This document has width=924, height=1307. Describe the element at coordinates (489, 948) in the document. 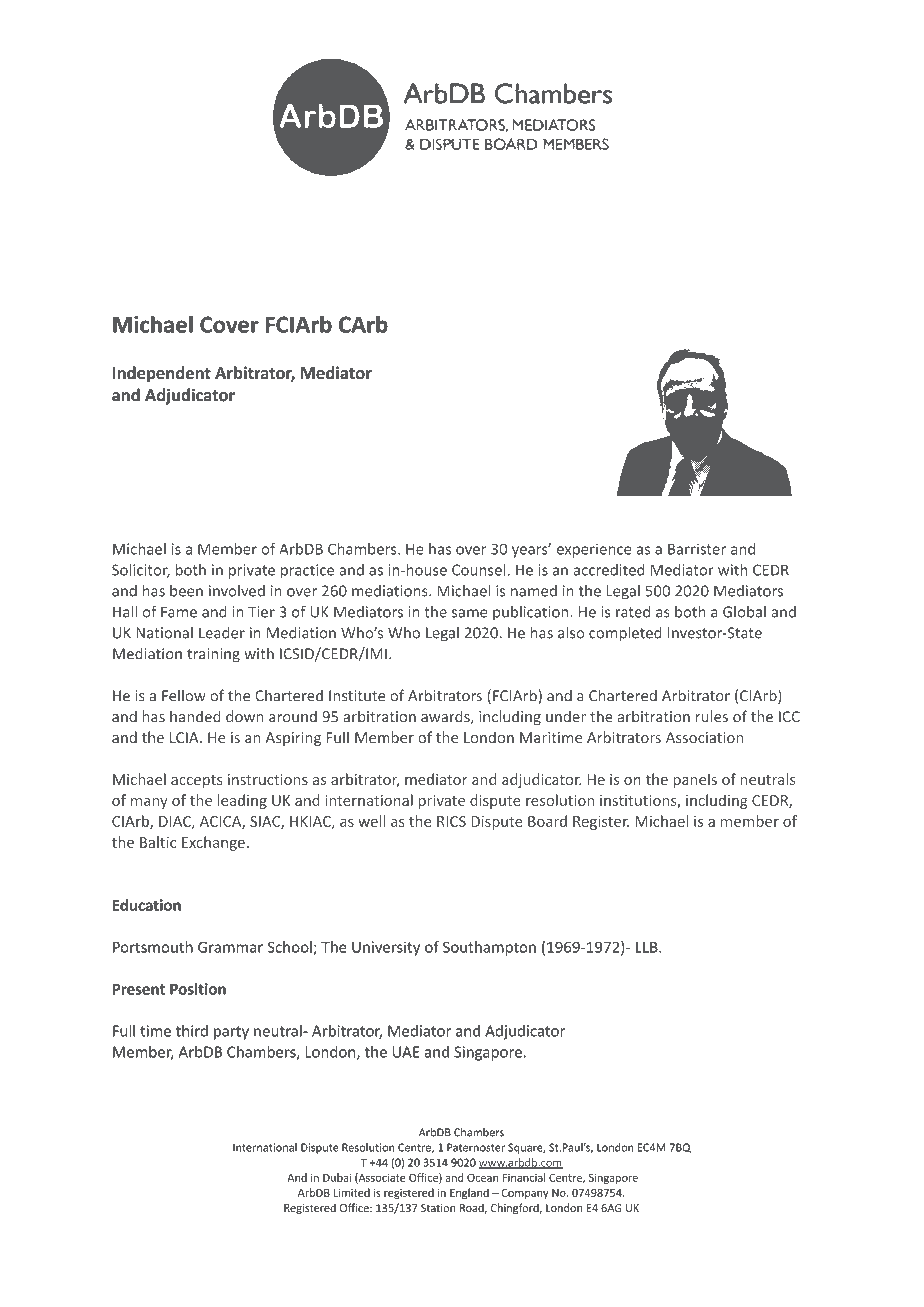

I see `Southampton` at that location.
